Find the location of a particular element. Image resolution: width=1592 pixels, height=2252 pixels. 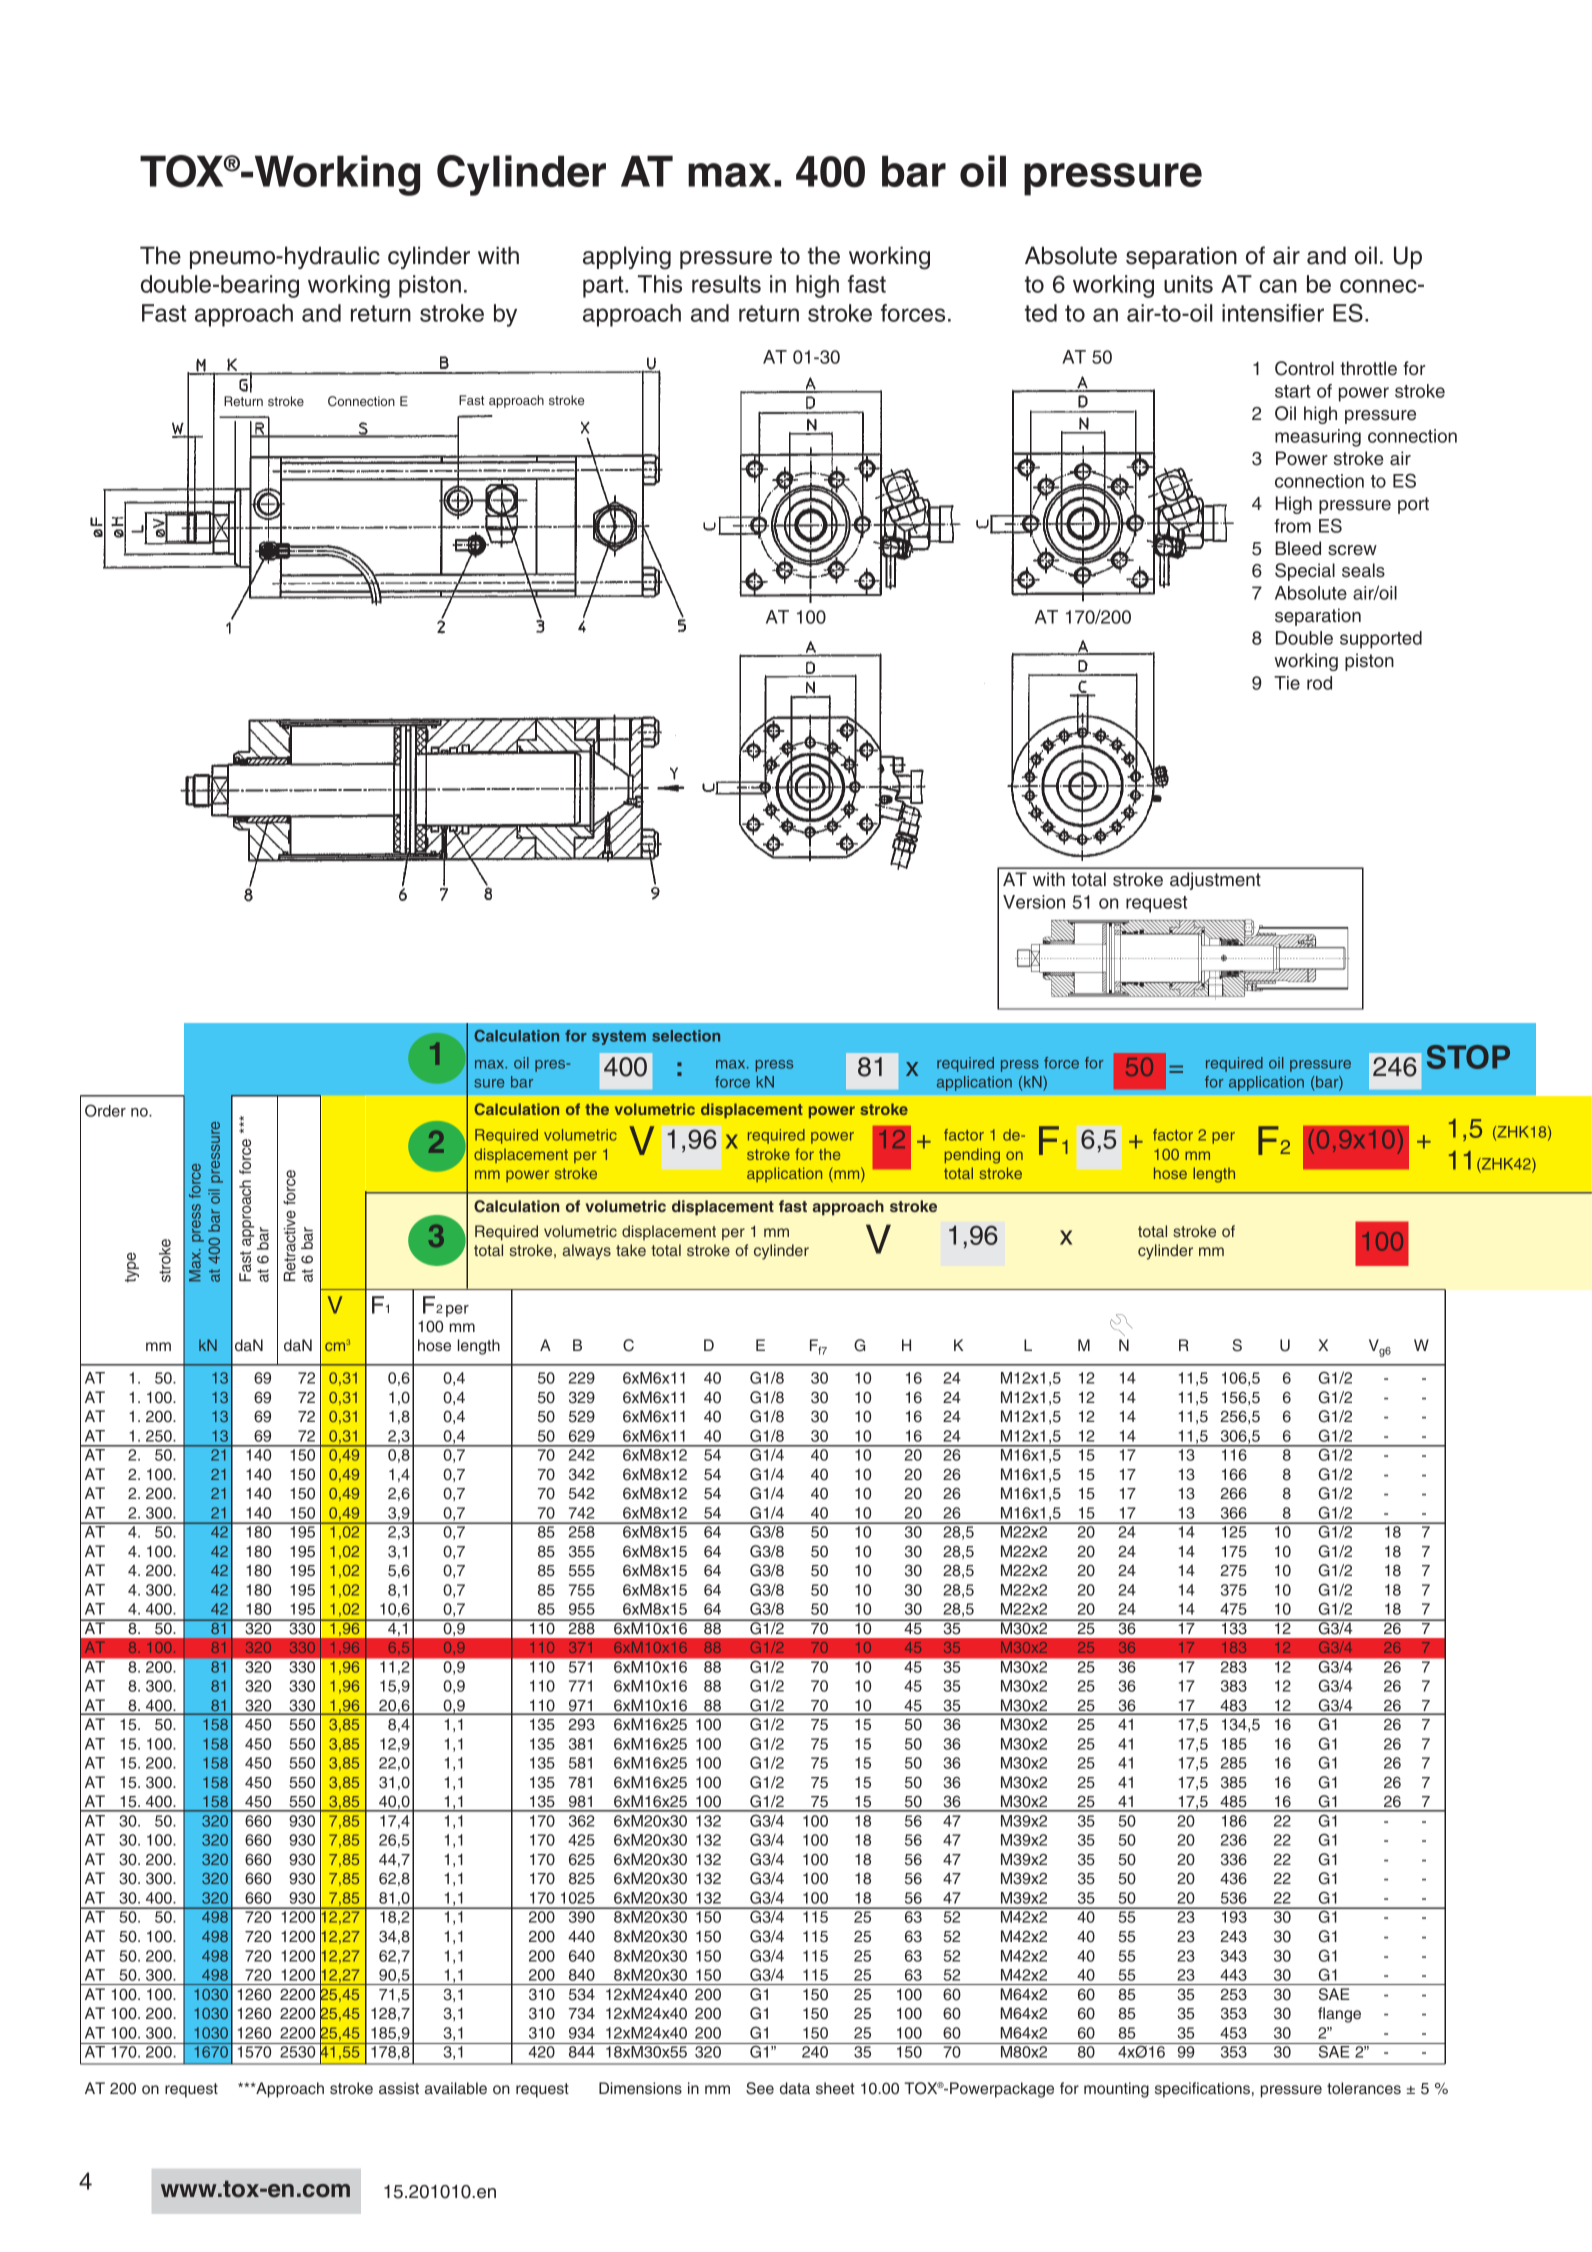

part is located at coordinates (604, 287).
